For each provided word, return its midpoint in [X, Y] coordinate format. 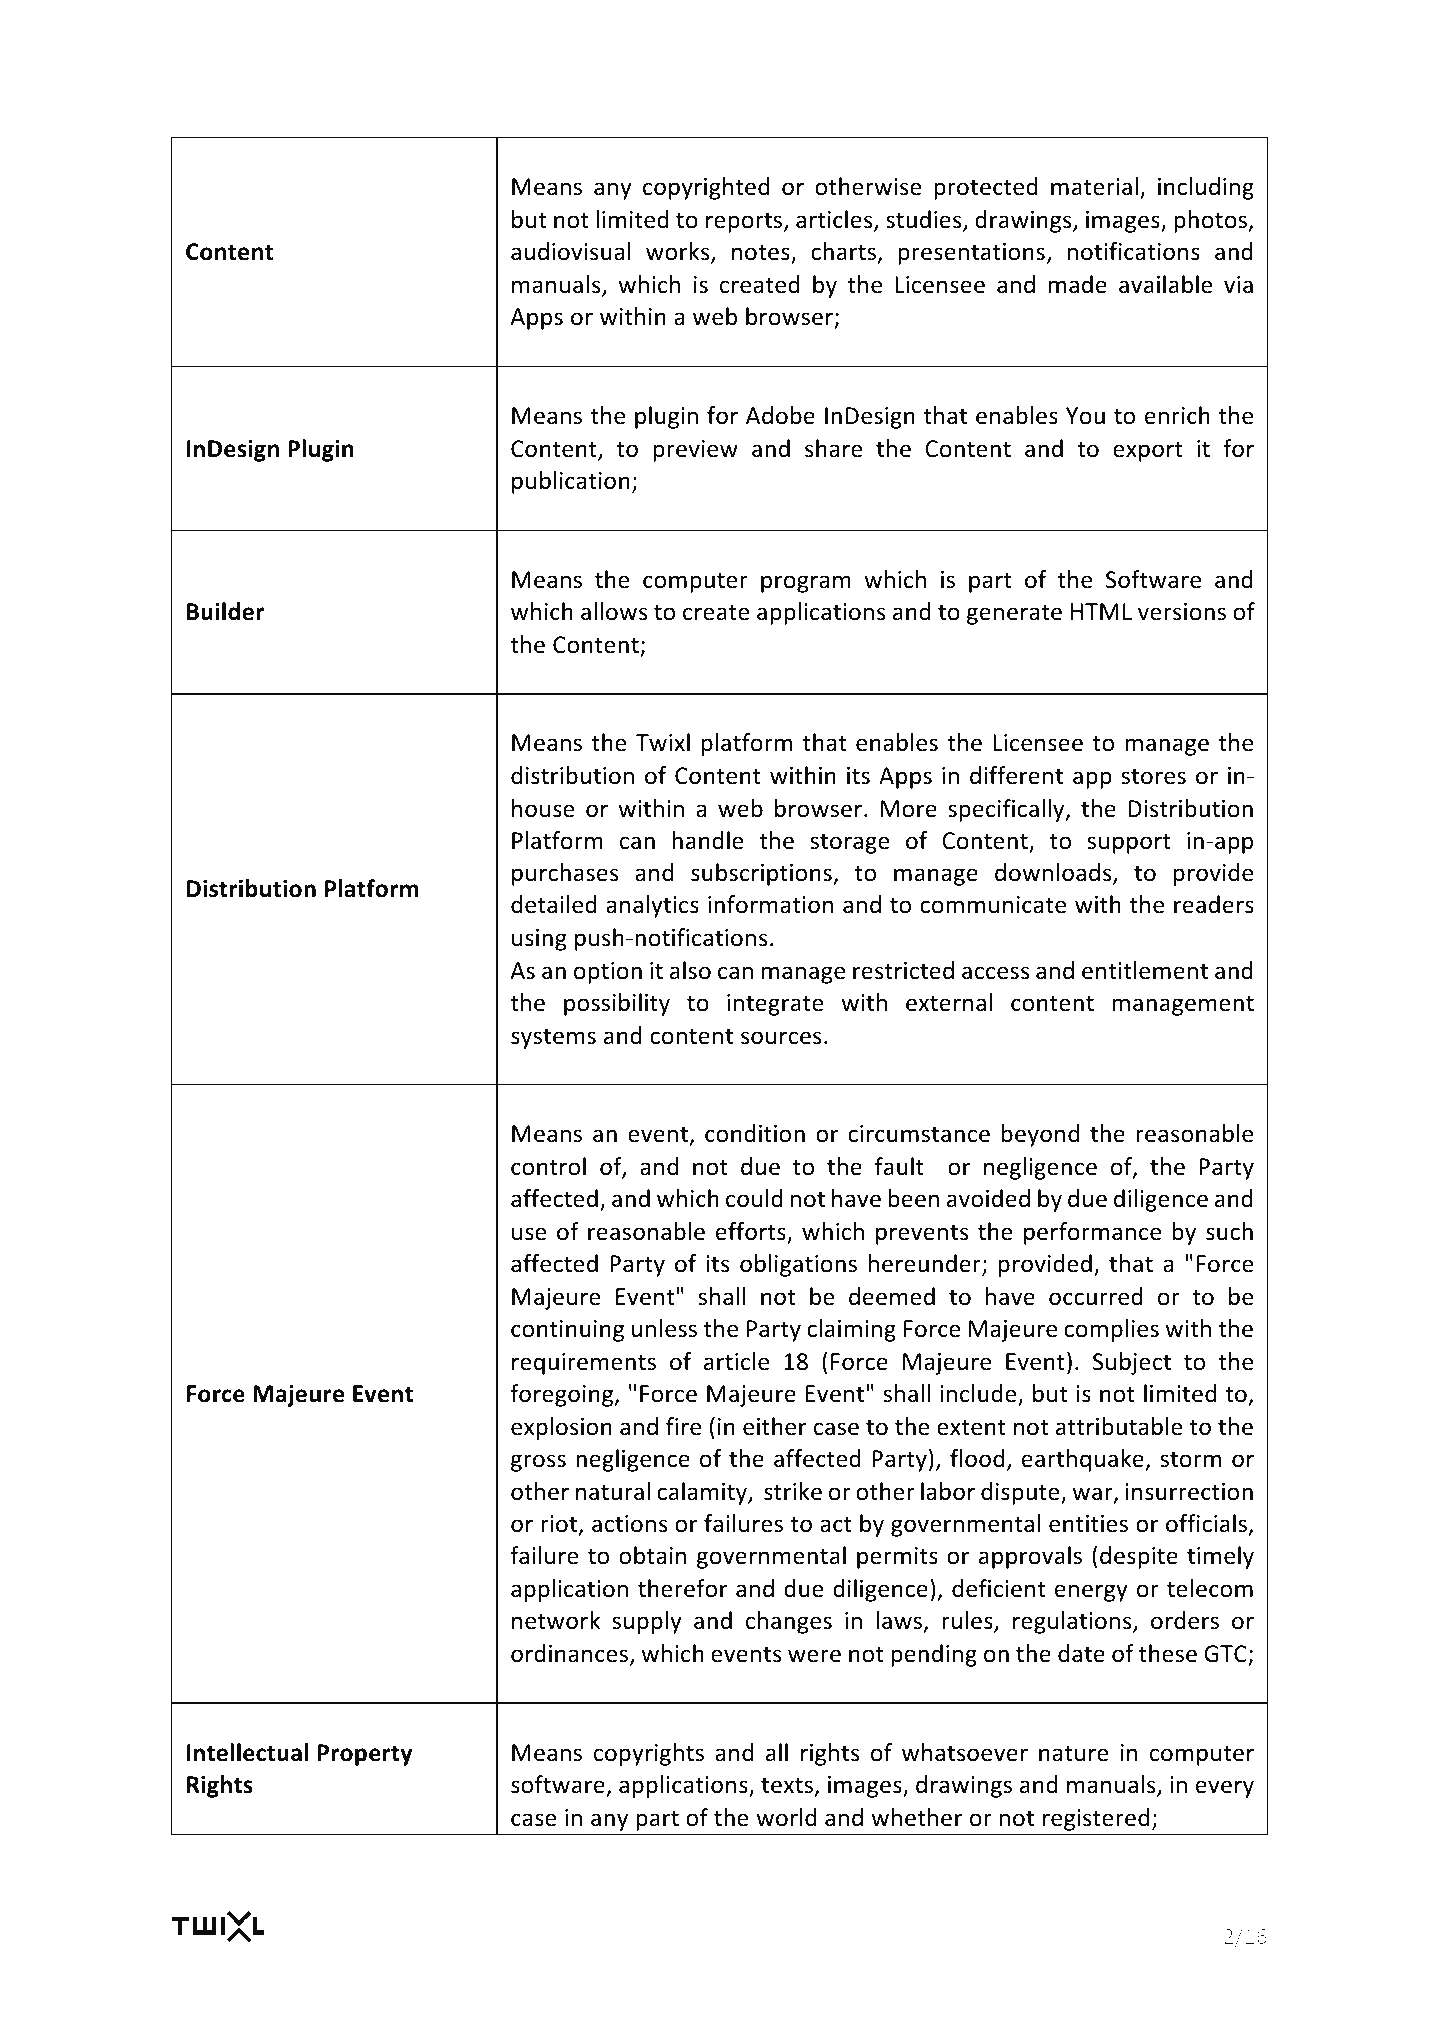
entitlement [1145, 970]
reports [745, 222]
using [539, 940]
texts [787, 1785]
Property [365, 1755]
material [1094, 186]
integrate [775, 1005]
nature [1074, 1753]
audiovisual [571, 251]
